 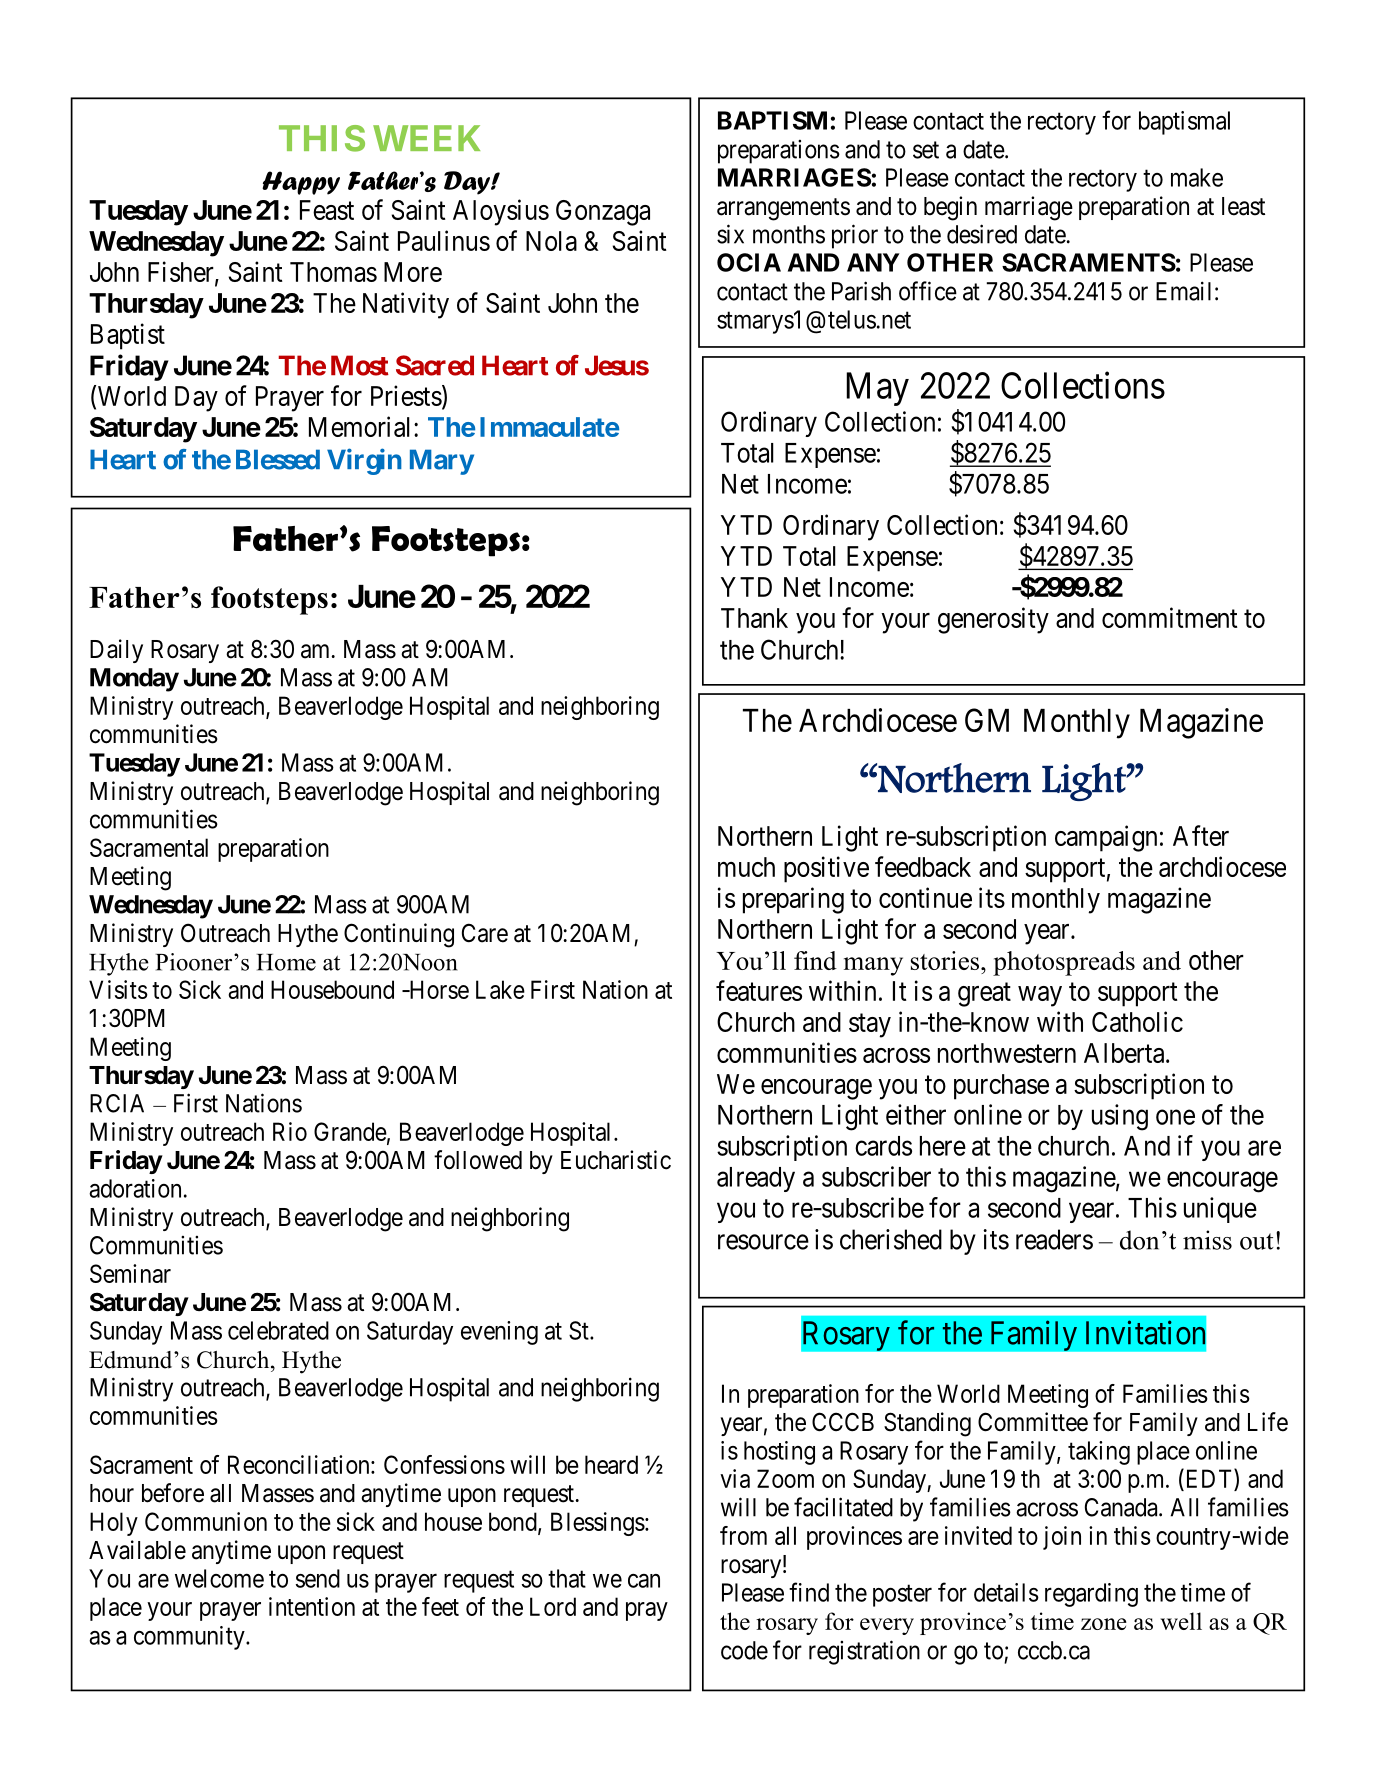 What do you see at coordinates (219, 1578) in the page?
I see `welcome` at bounding box center [219, 1578].
